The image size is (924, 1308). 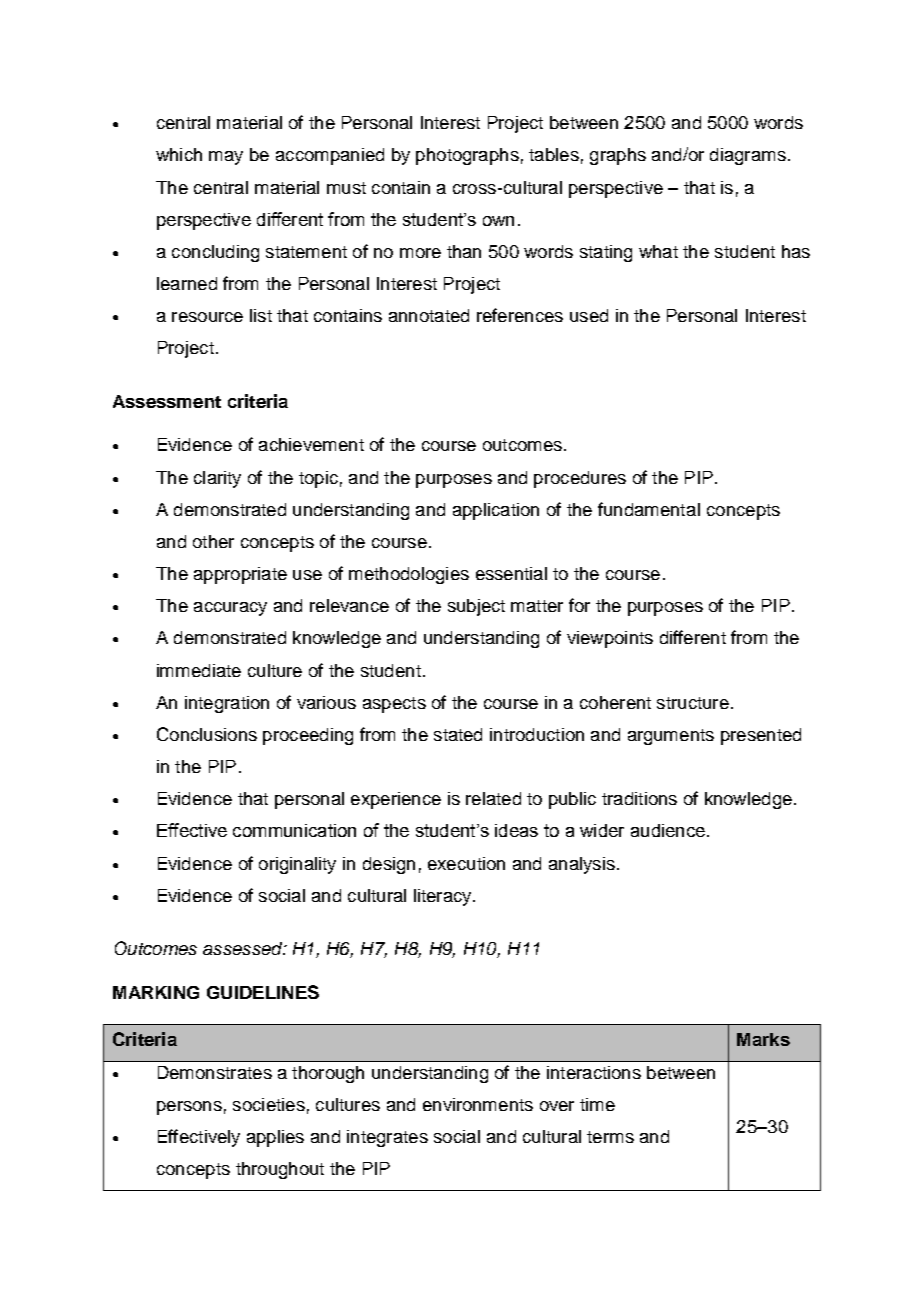 I want to click on subject, so click(x=476, y=607).
